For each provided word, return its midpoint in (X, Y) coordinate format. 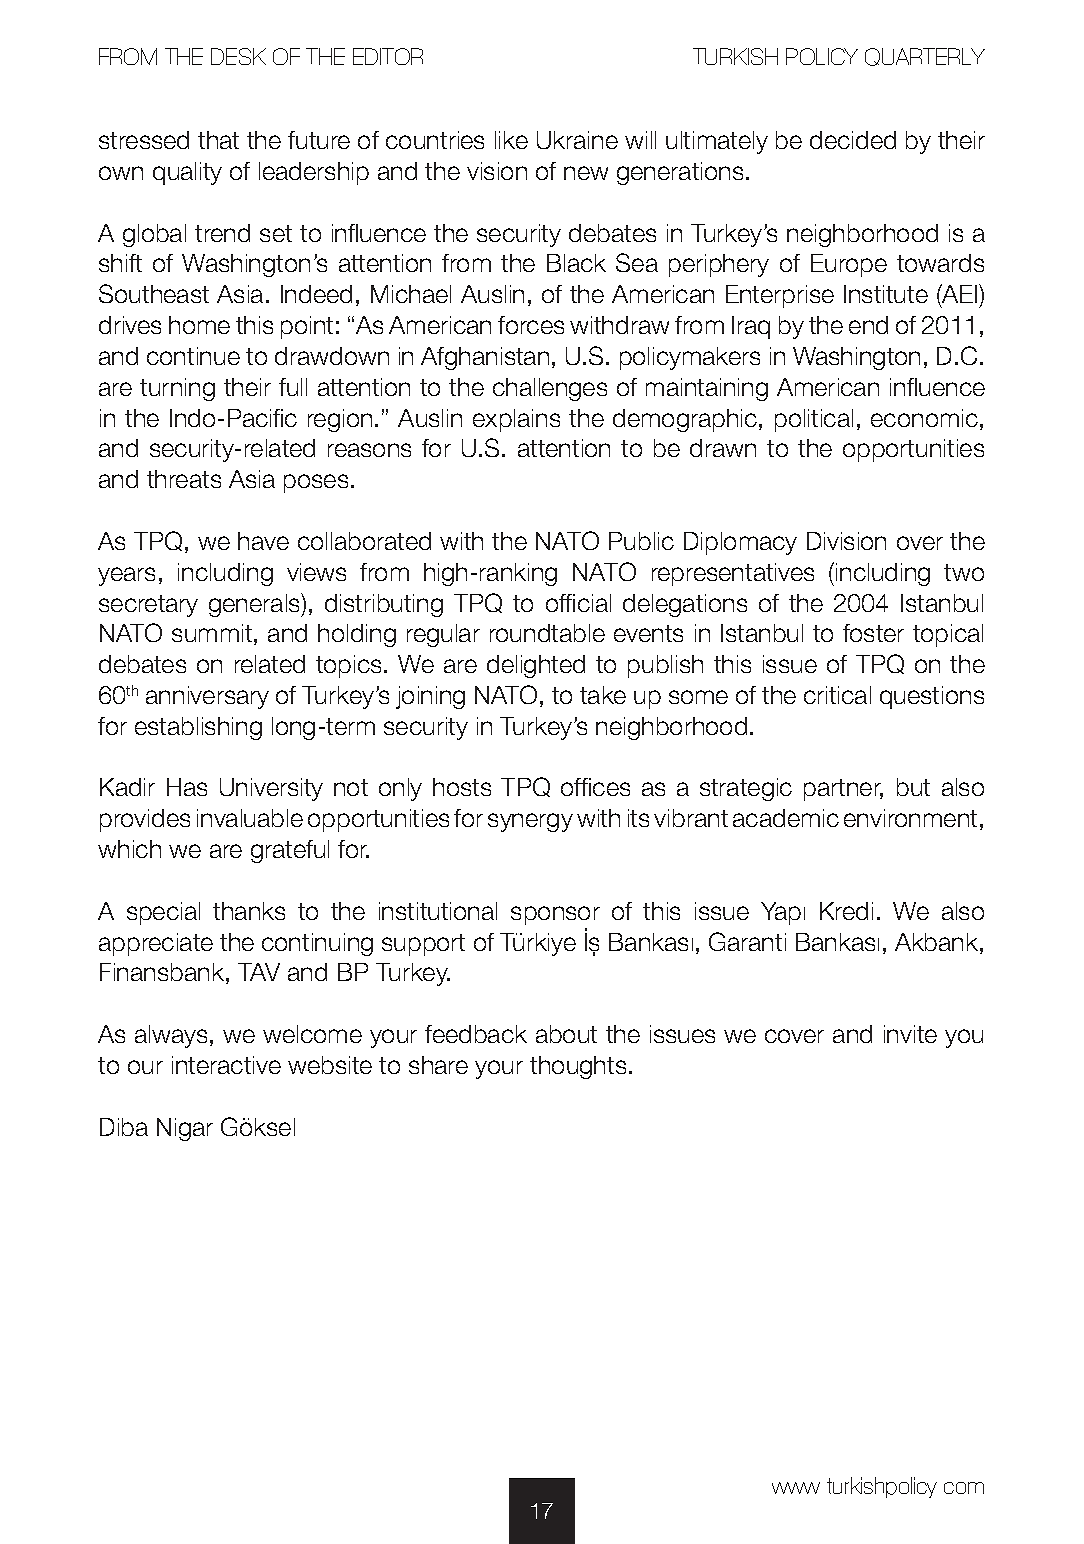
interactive (226, 1065)
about (566, 1034)
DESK (238, 56)
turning (177, 389)
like (511, 140)
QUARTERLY (925, 57)
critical (837, 695)
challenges (550, 389)
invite (910, 1034)
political (814, 420)
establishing (198, 728)
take (603, 695)
